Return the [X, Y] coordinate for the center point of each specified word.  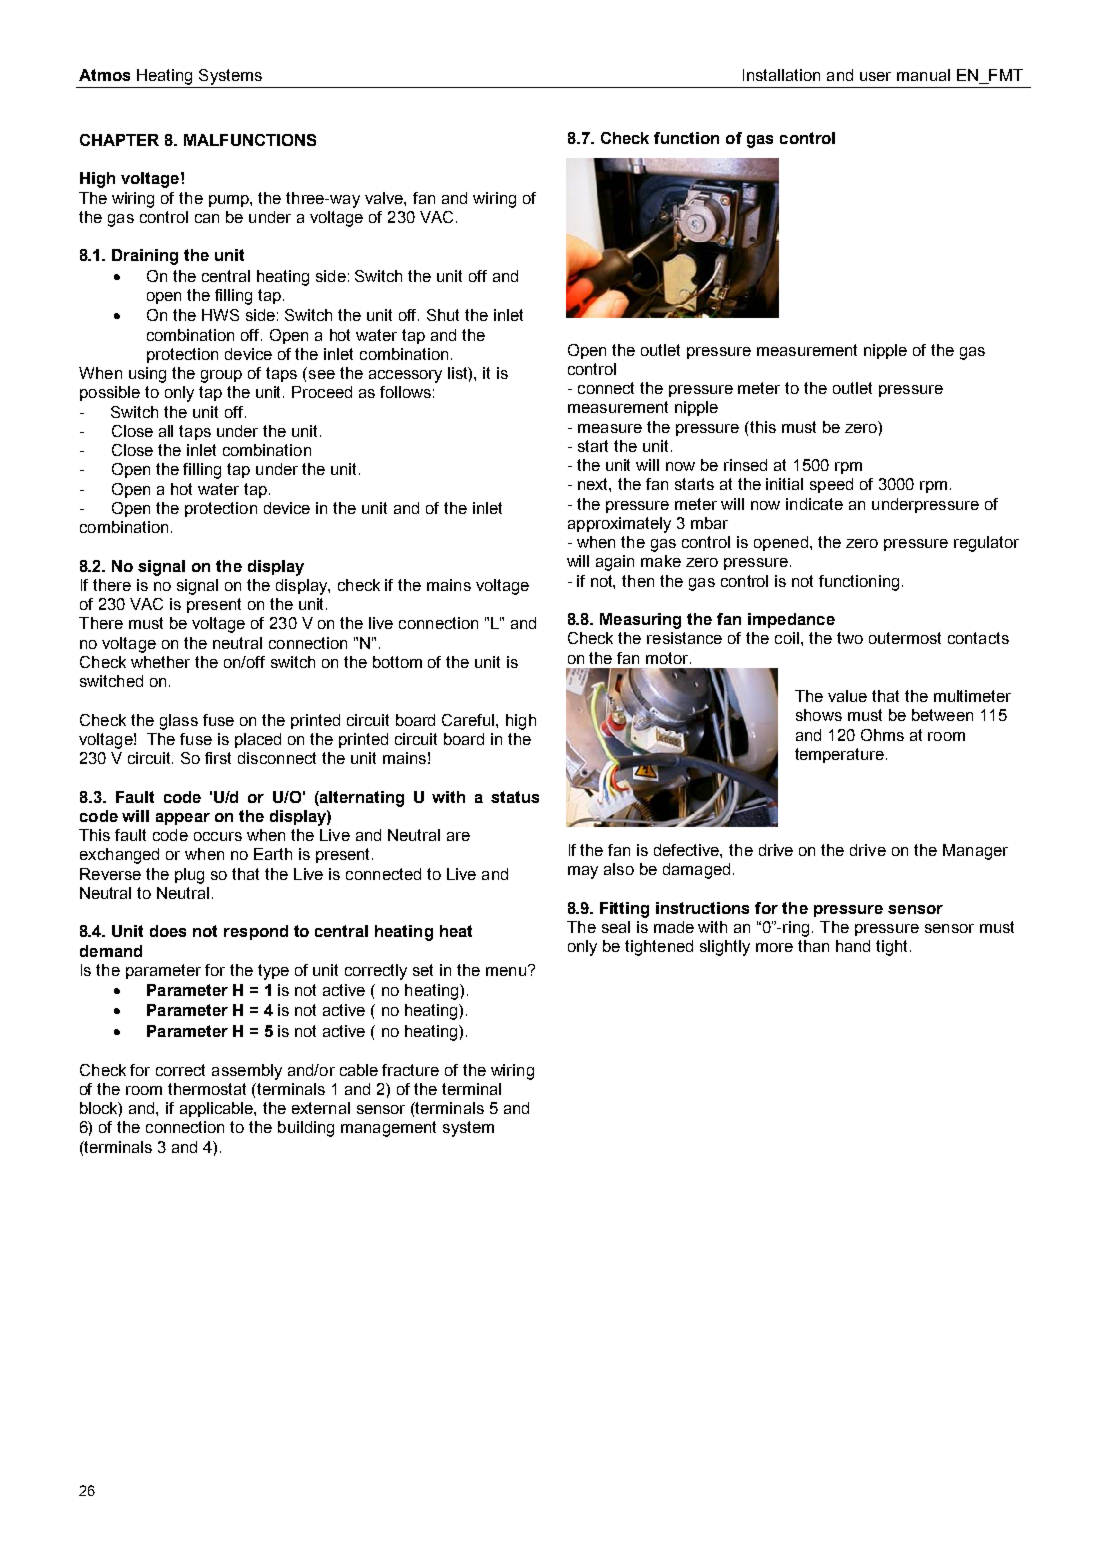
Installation [781, 75]
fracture [410, 1070]
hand [853, 946]
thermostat [207, 1089]
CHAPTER [119, 140]
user [875, 76]
